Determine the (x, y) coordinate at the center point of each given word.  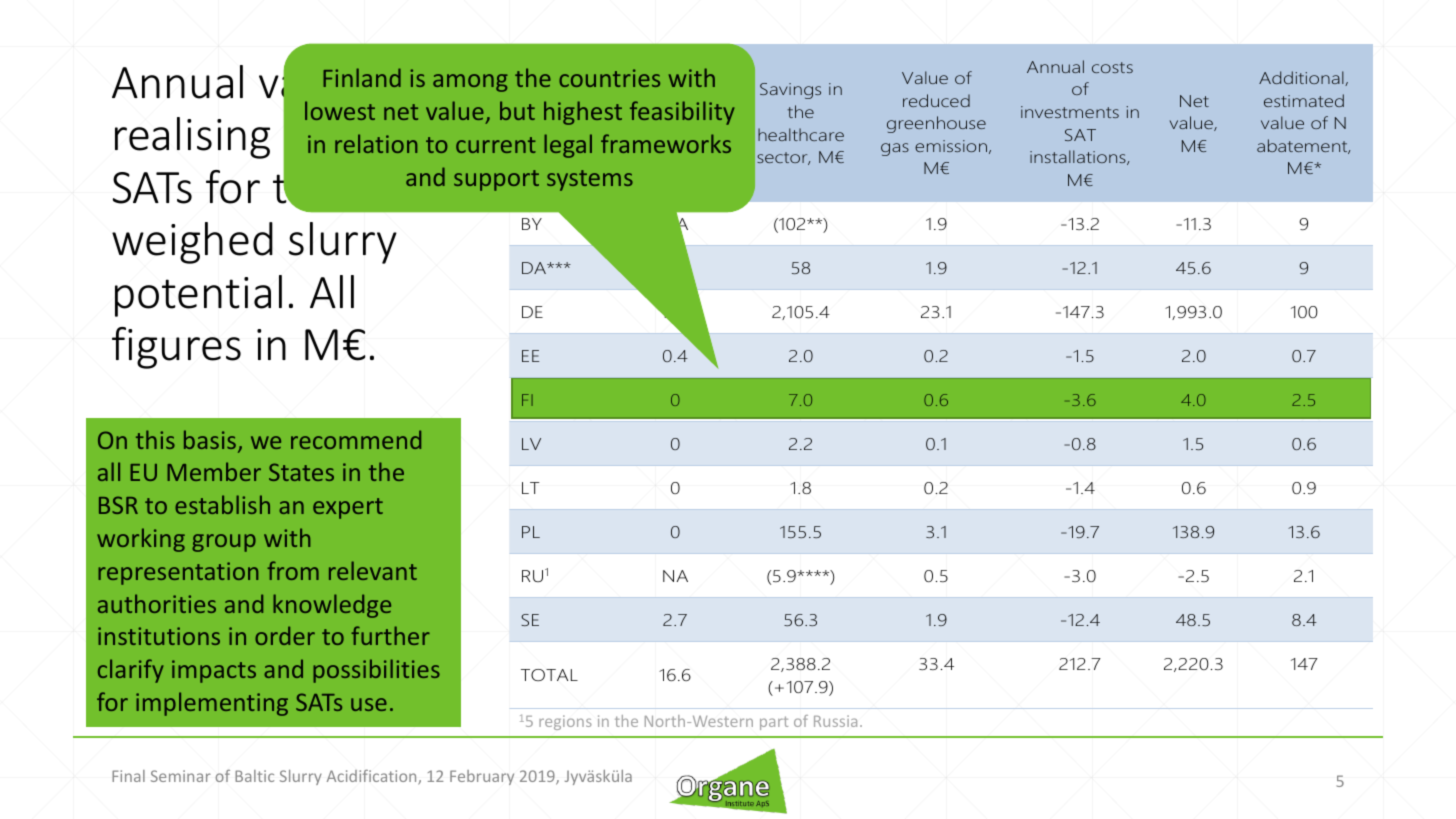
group (224, 543)
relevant (373, 570)
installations (1079, 157)
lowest (340, 110)
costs (1112, 67)
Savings (790, 91)
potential (198, 296)
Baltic (254, 776)
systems (590, 180)
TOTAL (549, 675)
